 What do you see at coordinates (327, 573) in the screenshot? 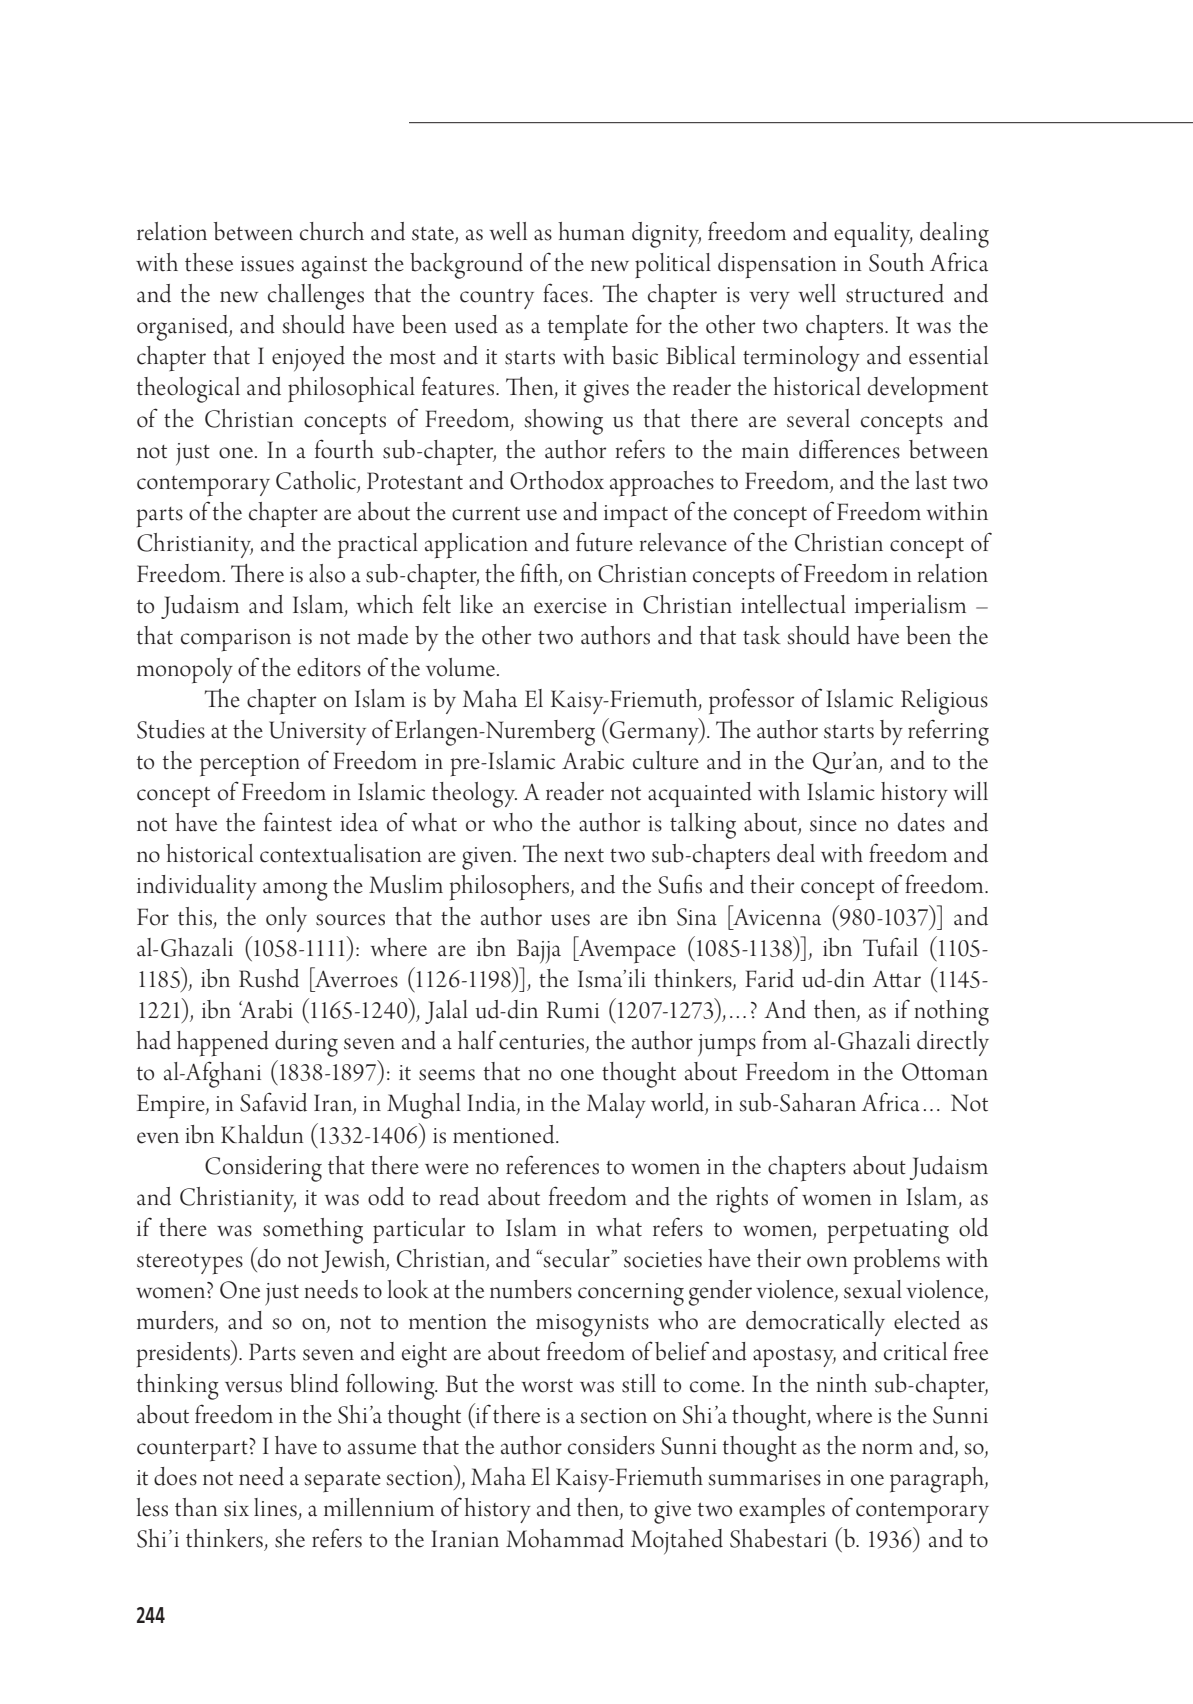
I see `also` at bounding box center [327, 573].
